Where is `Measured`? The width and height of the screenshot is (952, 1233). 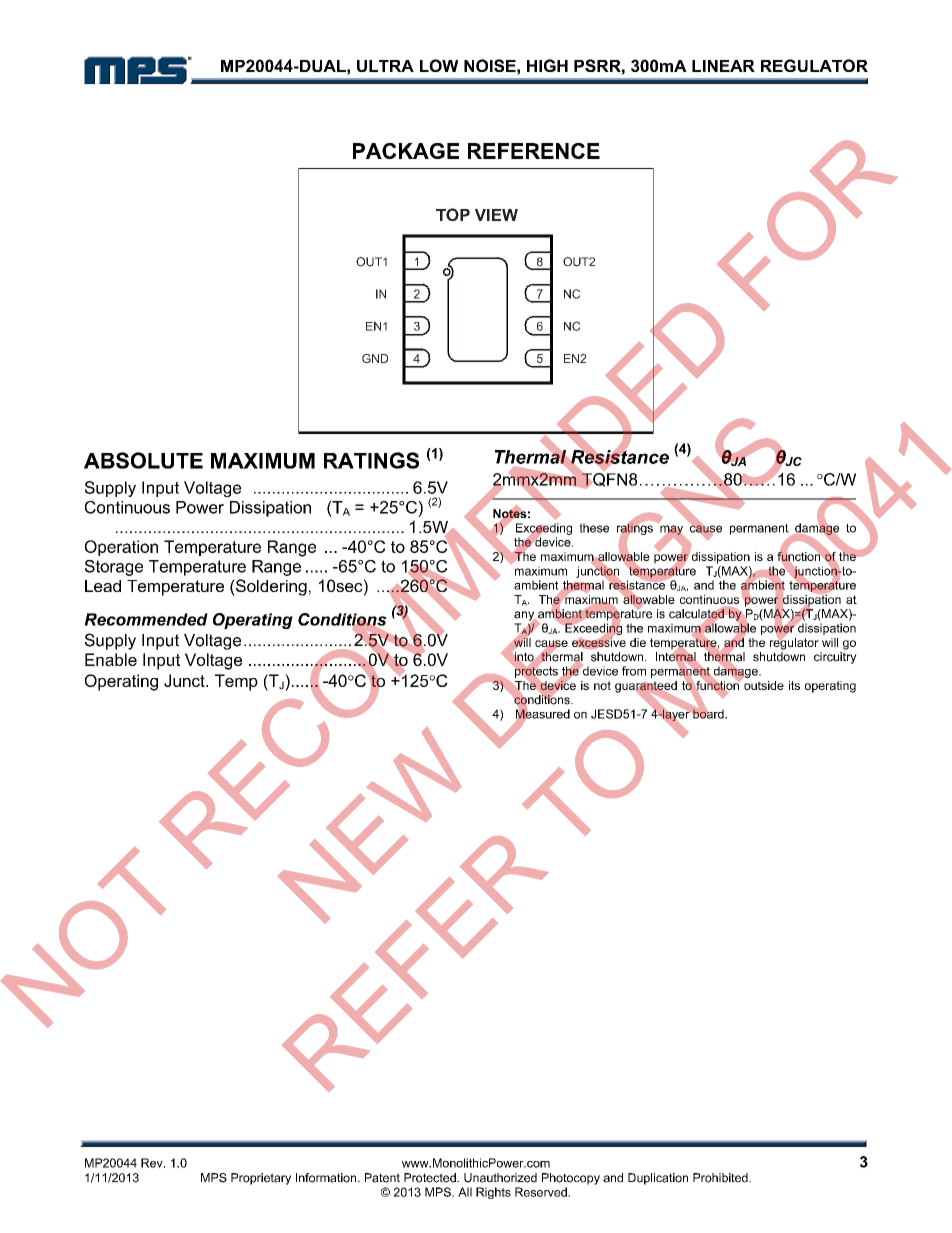
Measured is located at coordinates (543, 714).
